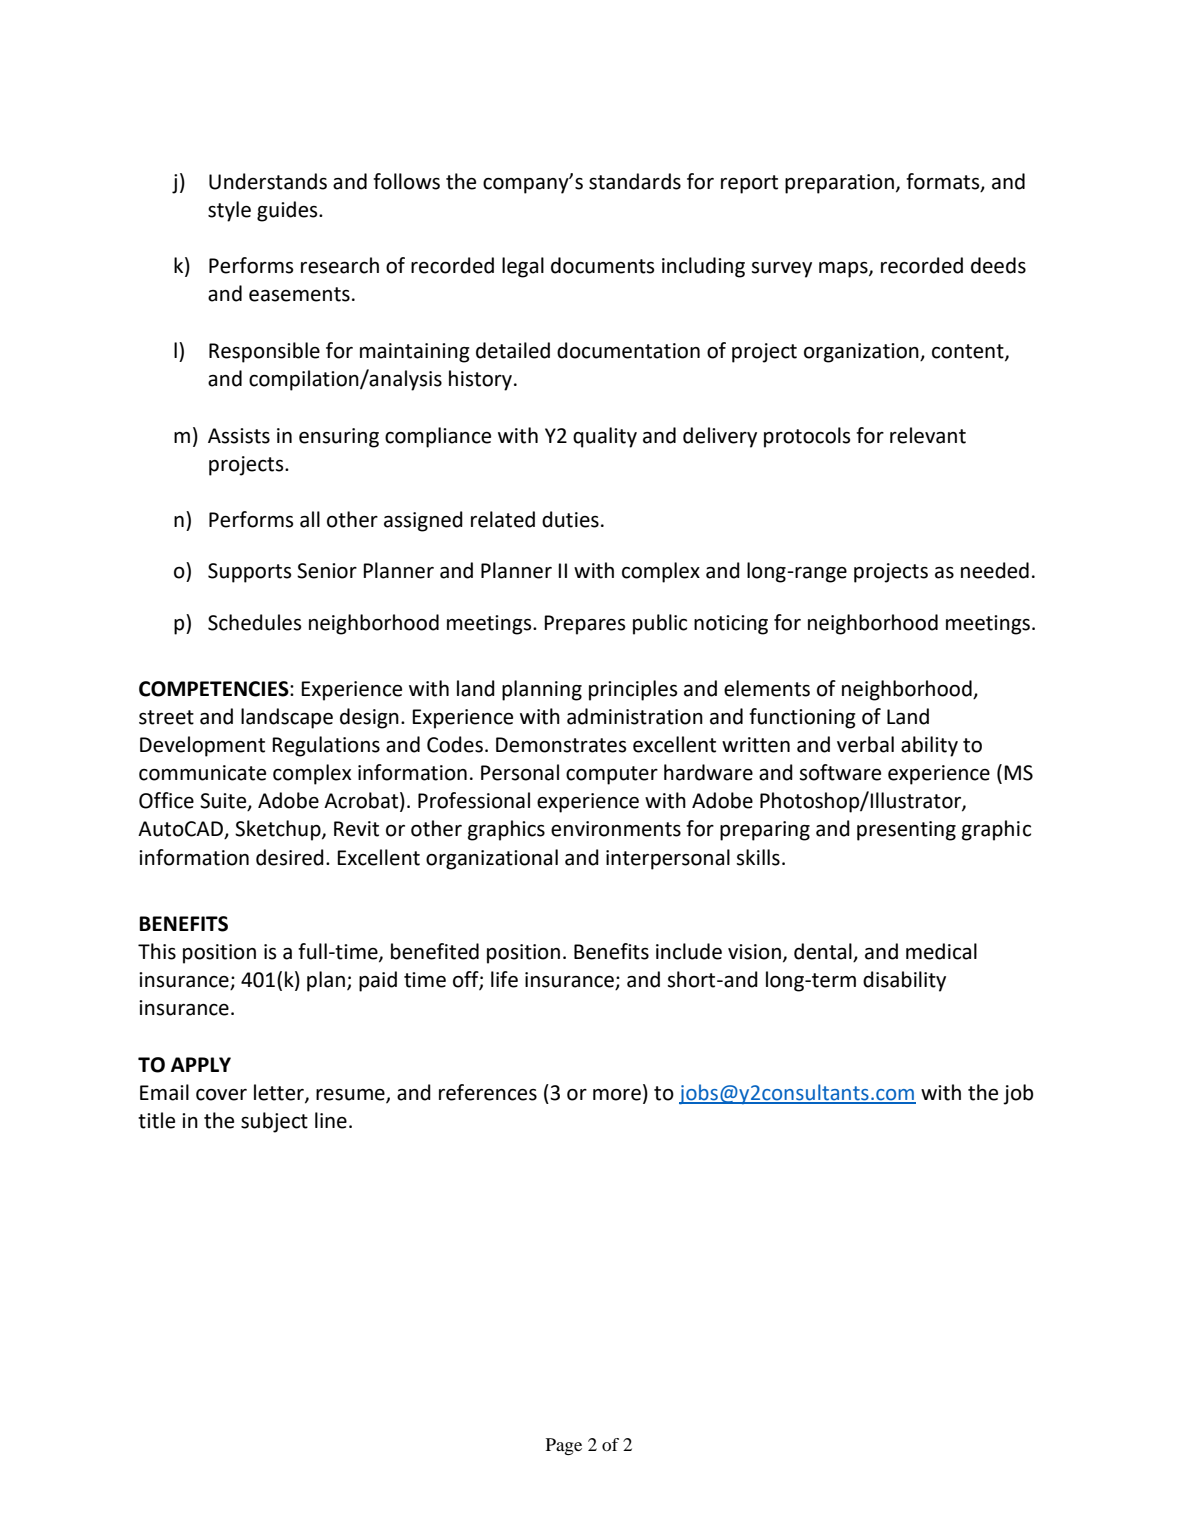 This image has width=1178, height=1524. What do you see at coordinates (488, 1092) in the image?
I see `references` at bounding box center [488, 1092].
